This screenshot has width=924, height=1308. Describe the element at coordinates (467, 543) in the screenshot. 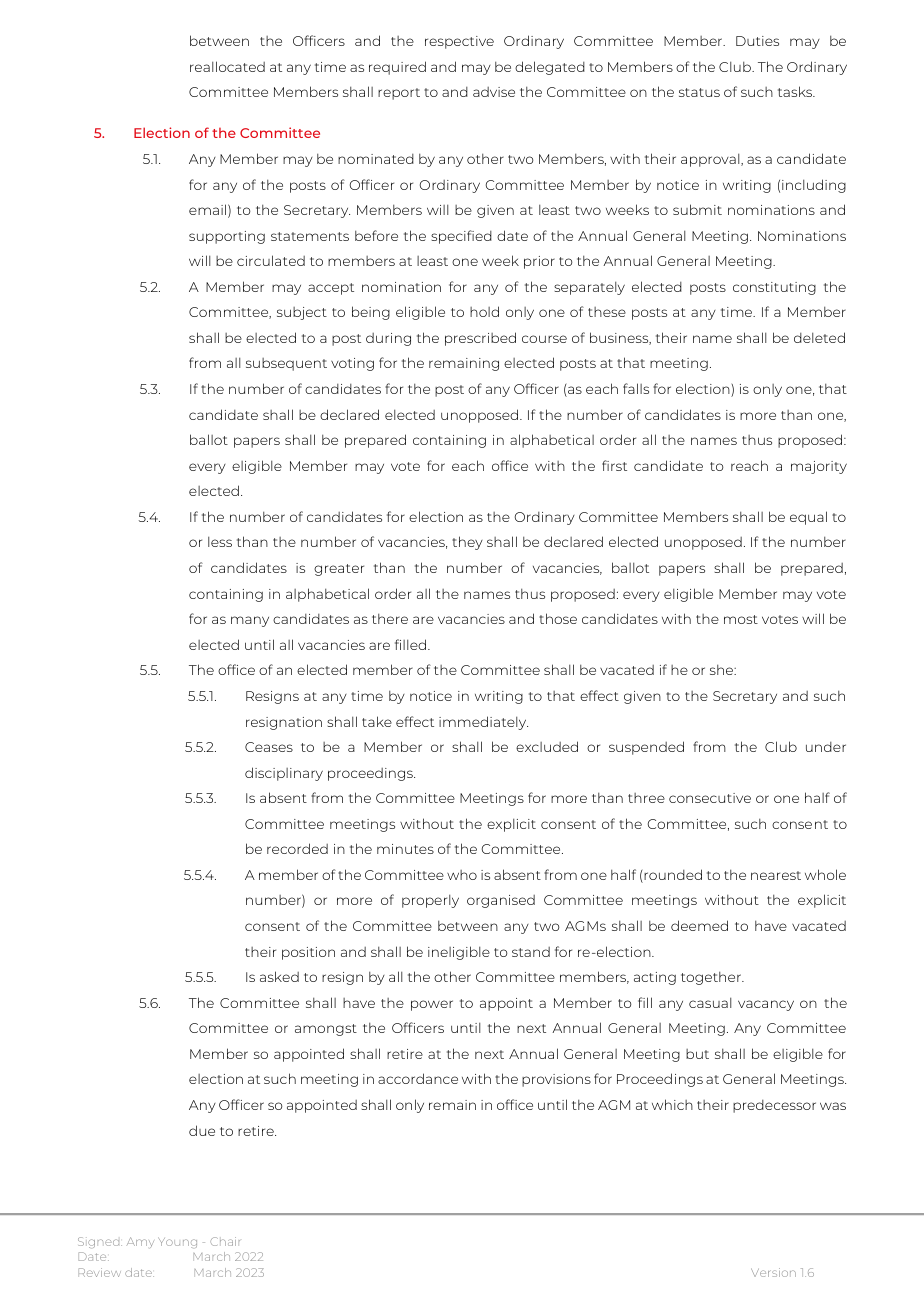

I see `they` at that location.
